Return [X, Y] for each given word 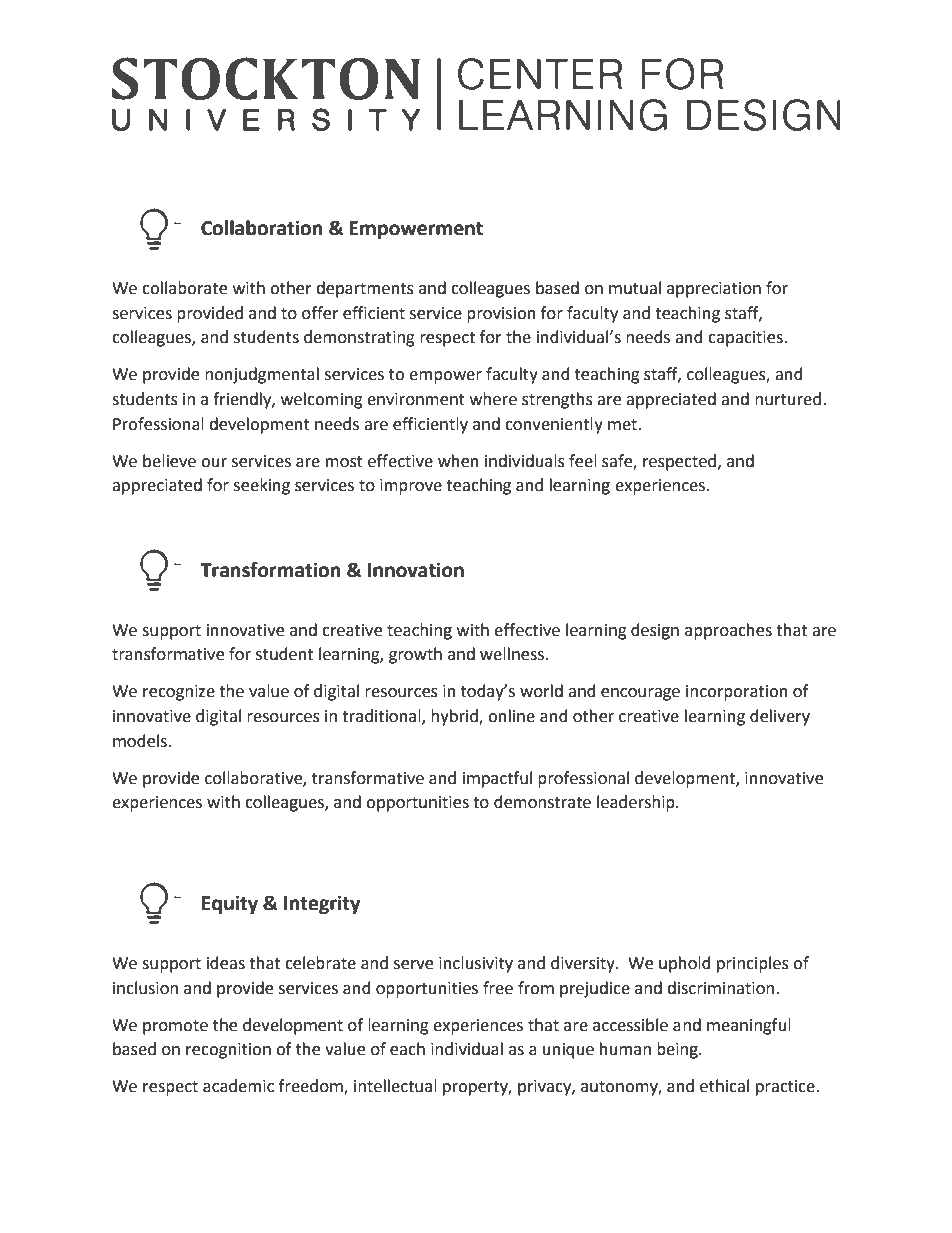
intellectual [395, 1086]
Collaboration [262, 228]
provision [501, 315]
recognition [228, 1051]
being [678, 1050]
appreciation [714, 290]
